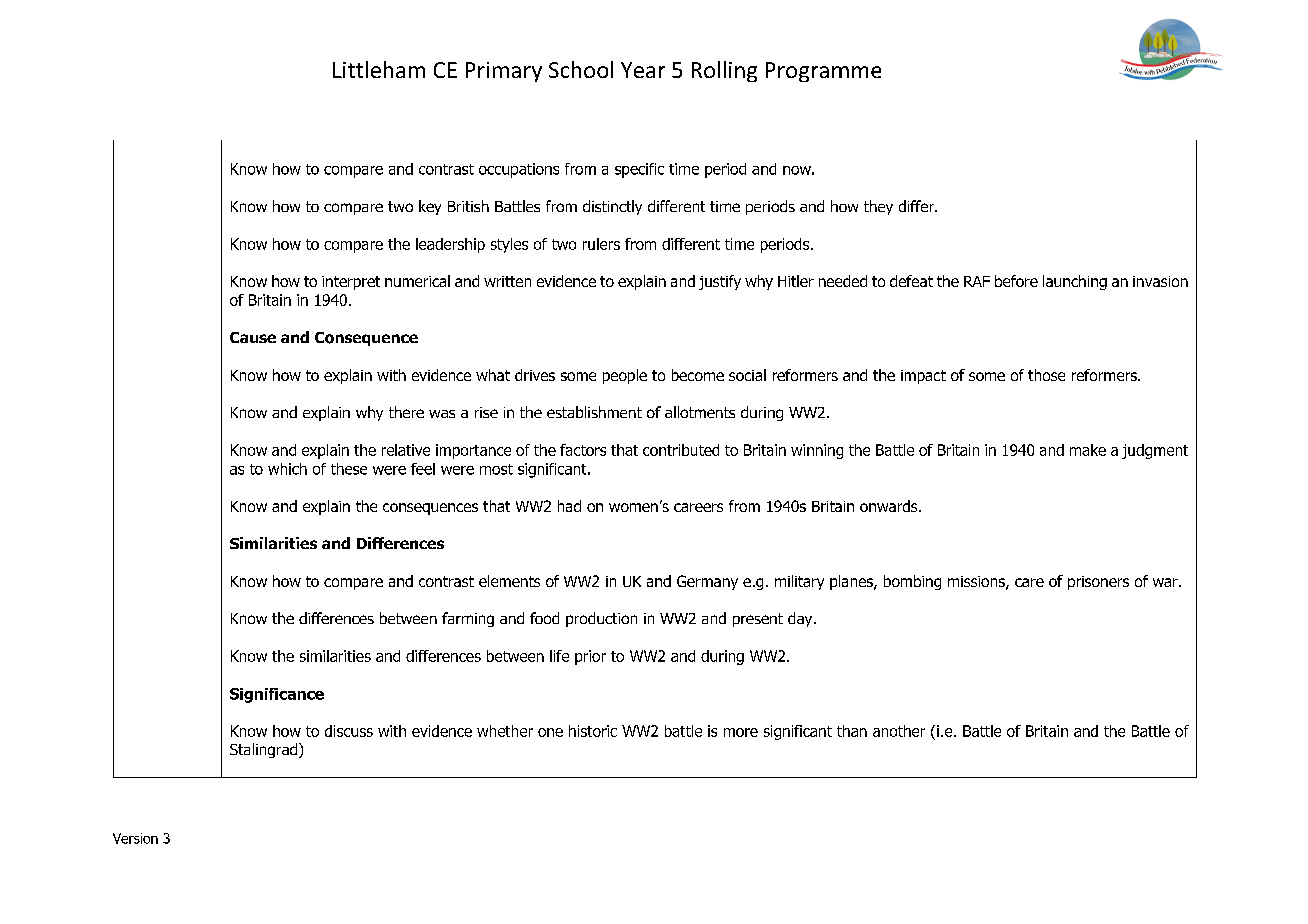  Describe the element at coordinates (681, 450) in the screenshot. I see `contributed` at that location.
